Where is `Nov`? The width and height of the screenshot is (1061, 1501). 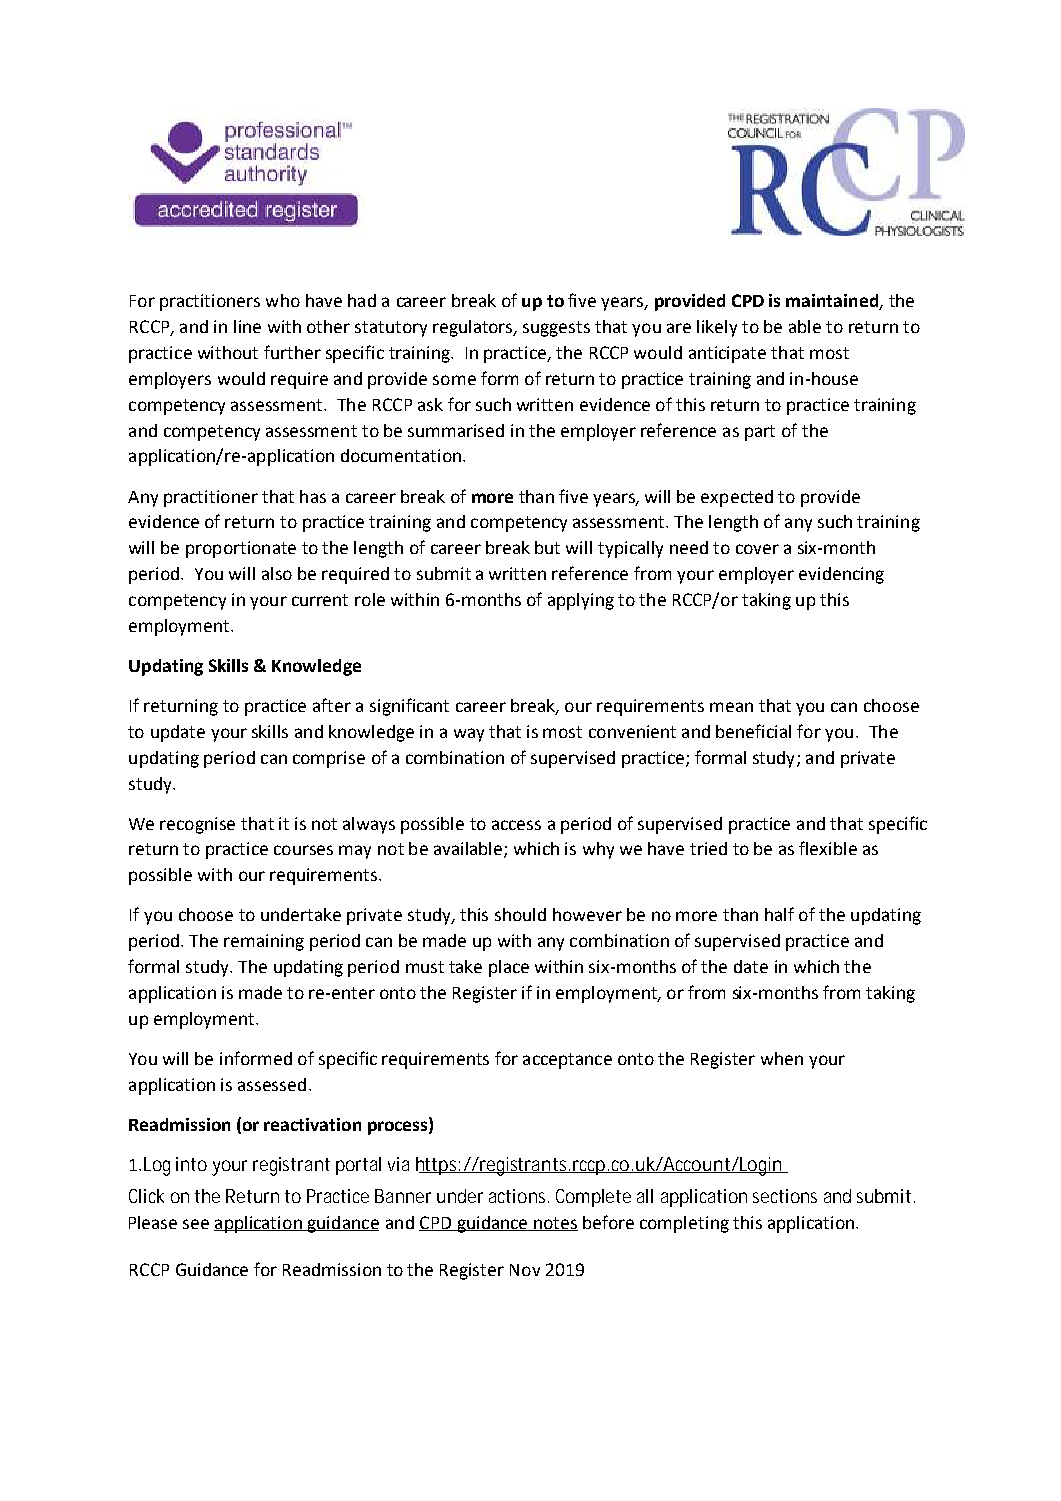 Nov is located at coordinates (525, 1270).
